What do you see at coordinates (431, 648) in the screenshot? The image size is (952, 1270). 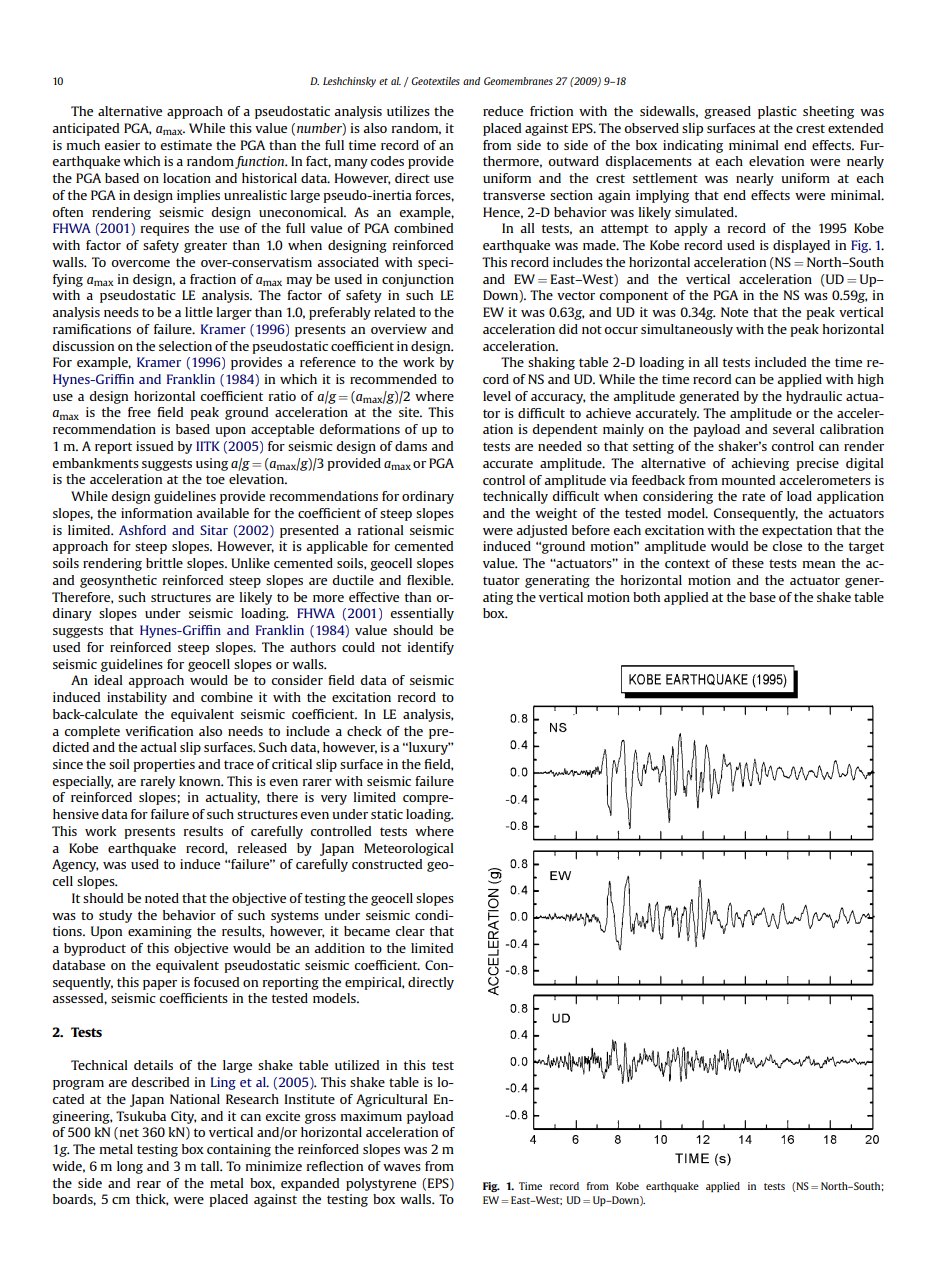 I see `identify` at bounding box center [431, 648].
